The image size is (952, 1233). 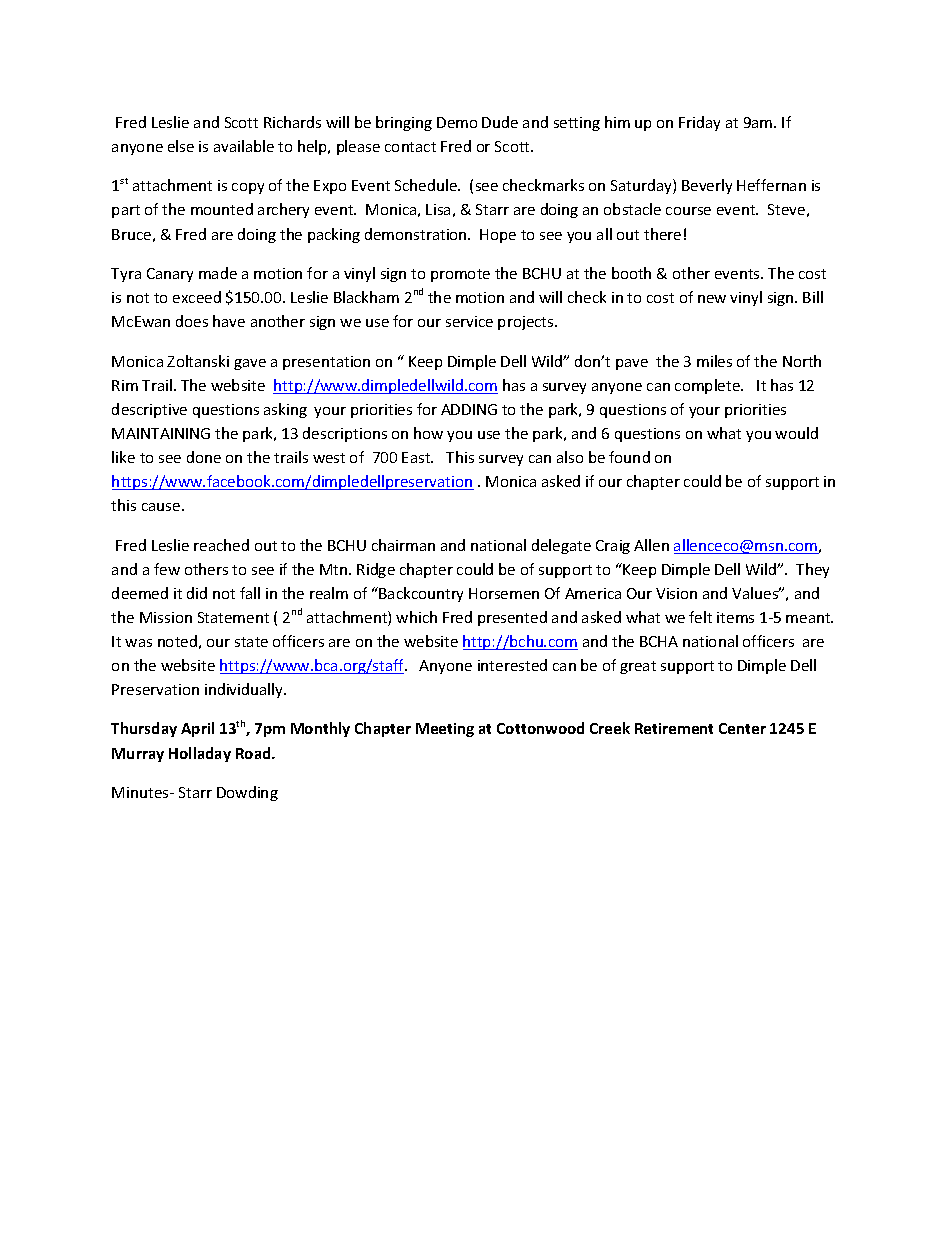 What do you see at coordinates (204, 457) in the screenshot?
I see `done` at bounding box center [204, 457].
